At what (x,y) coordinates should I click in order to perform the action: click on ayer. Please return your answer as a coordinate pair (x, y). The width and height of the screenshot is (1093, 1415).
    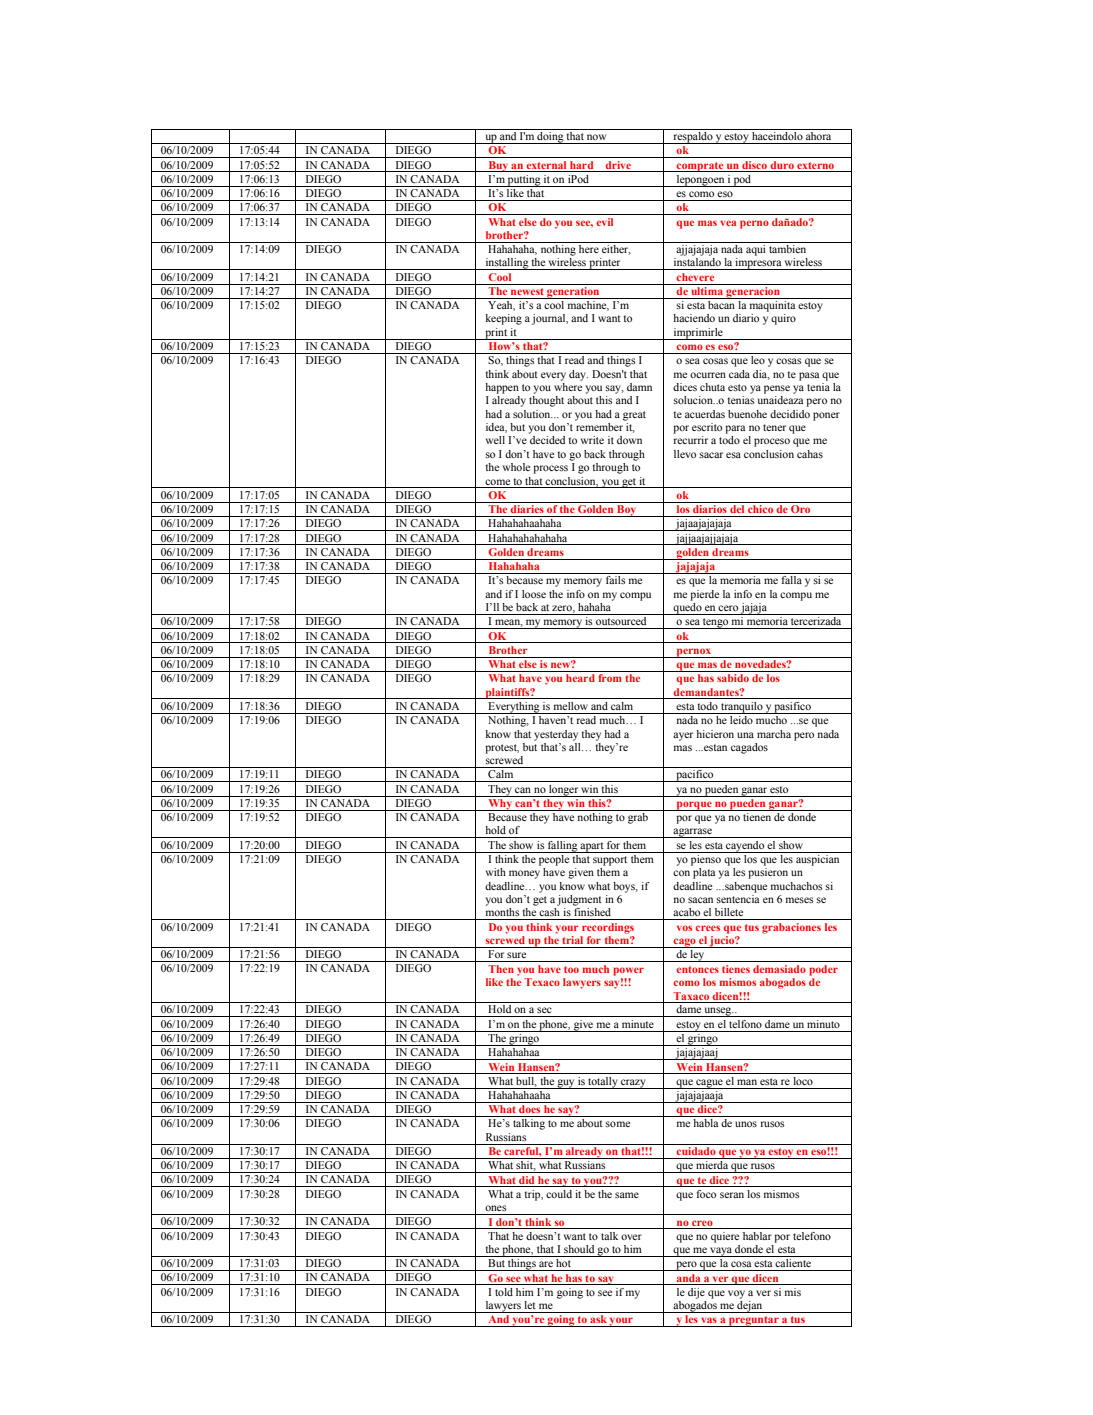
    Looking at the image, I should click on (683, 736).
